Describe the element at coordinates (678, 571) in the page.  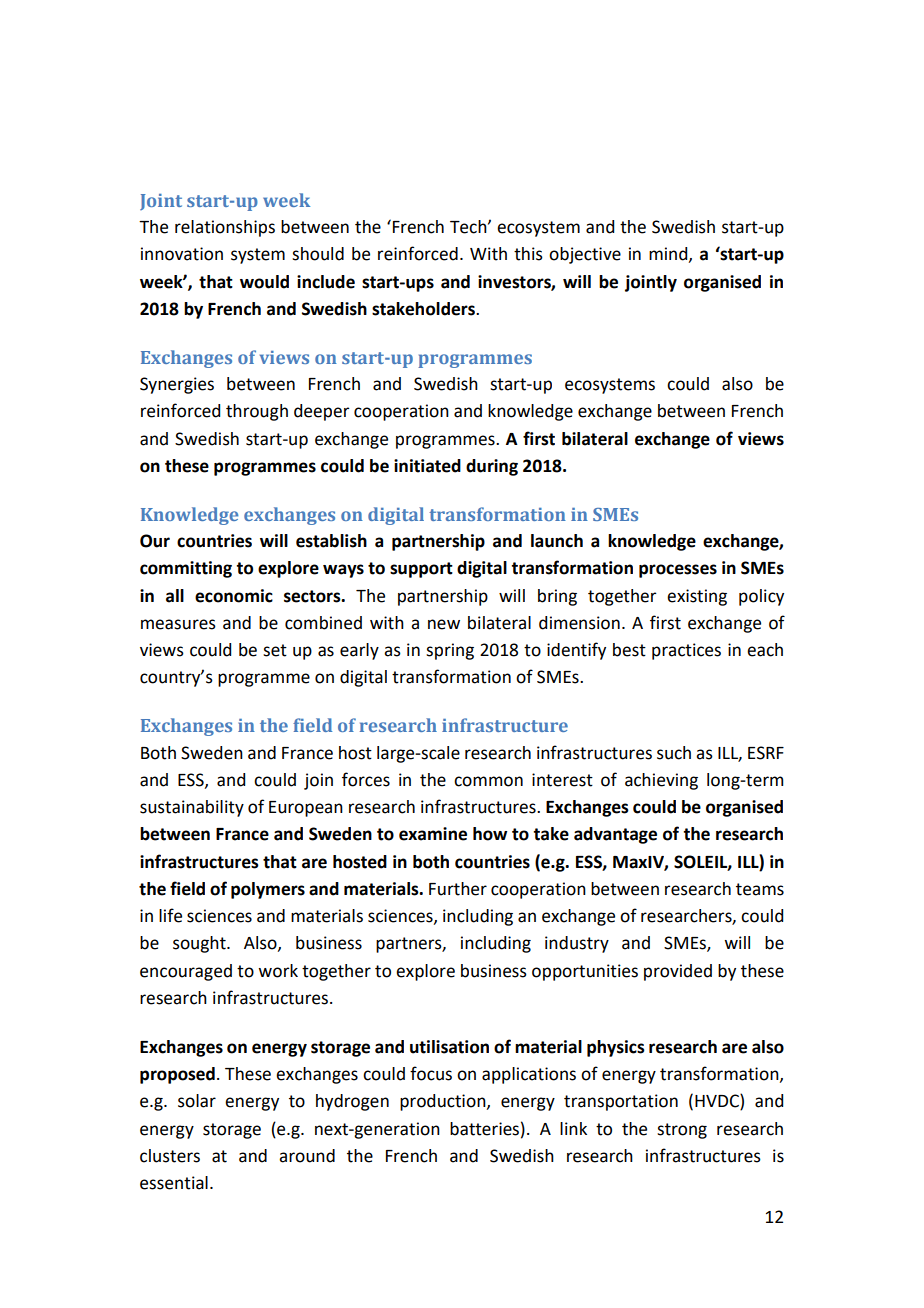
I see `processes` at that location.
